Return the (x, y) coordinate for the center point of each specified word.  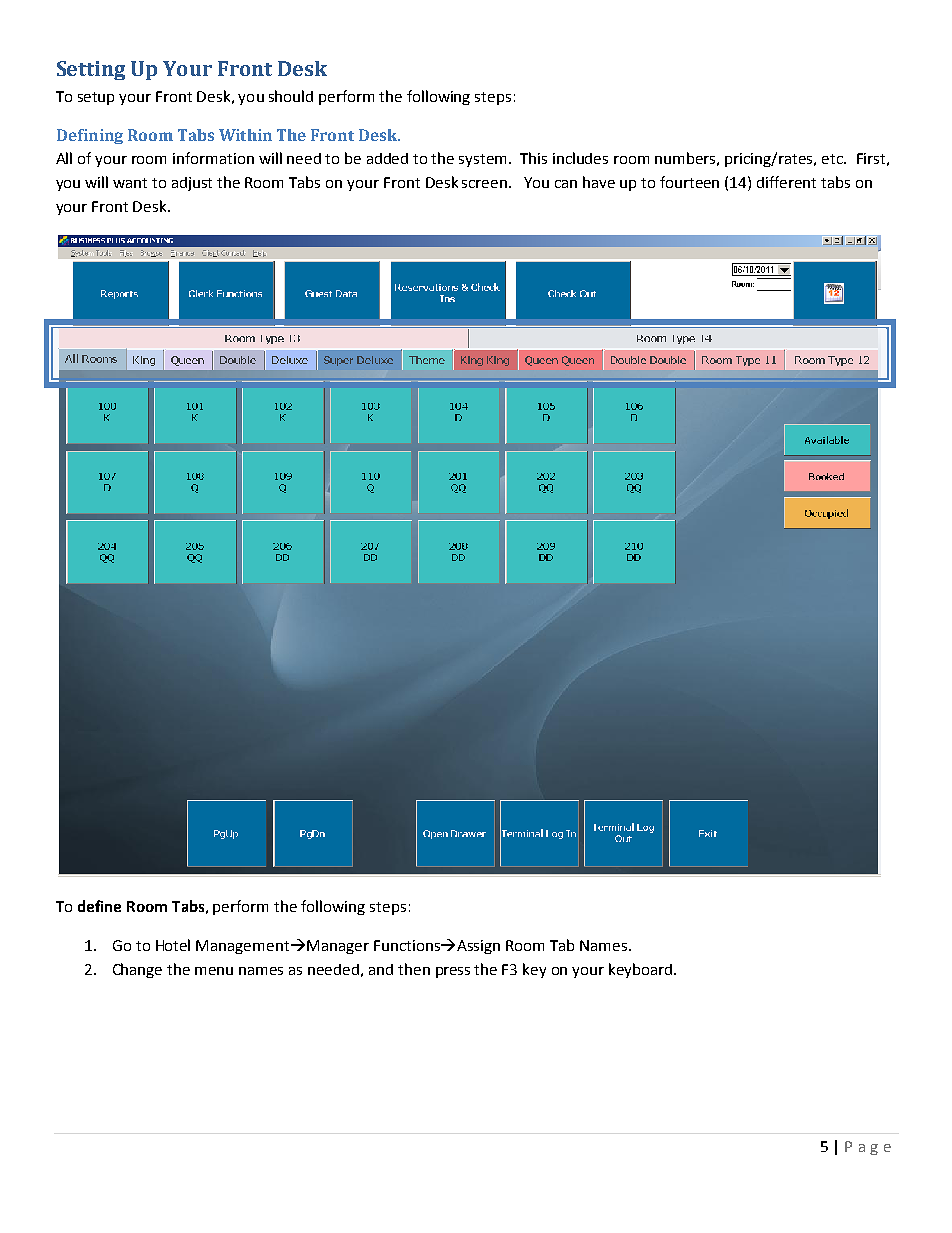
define (99, 906)
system (484, 160)
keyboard (640, 970)
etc (833, 159)
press (453, 972)
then (414, 969)
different (786, 182)
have (599, 182)
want (130, 183)
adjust (192, 184)
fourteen (689, 182)
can (566, 184)
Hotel (173, 945)
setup (96, 98)
